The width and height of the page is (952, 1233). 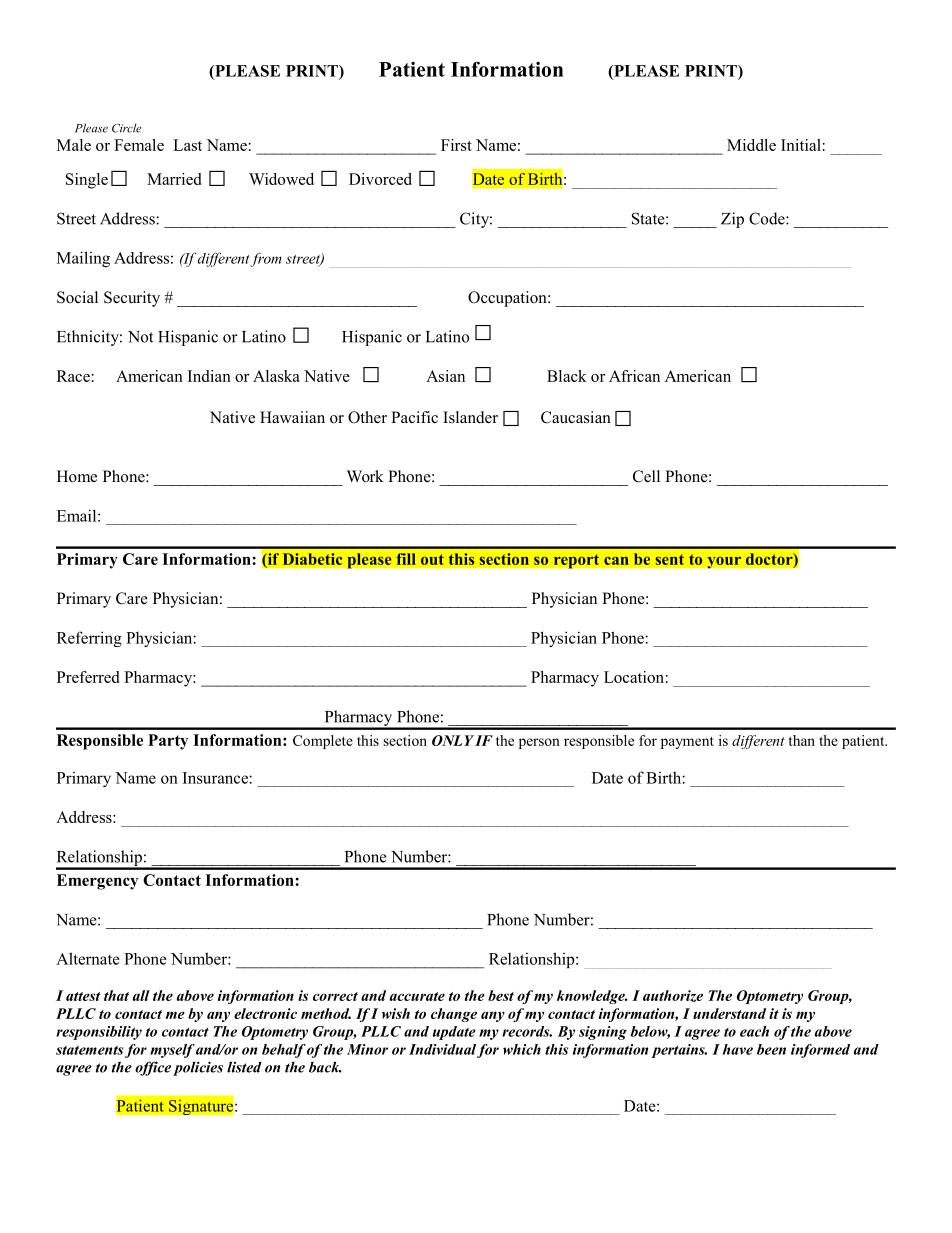 I want to click on Middle, so click(x=751, y=145).
